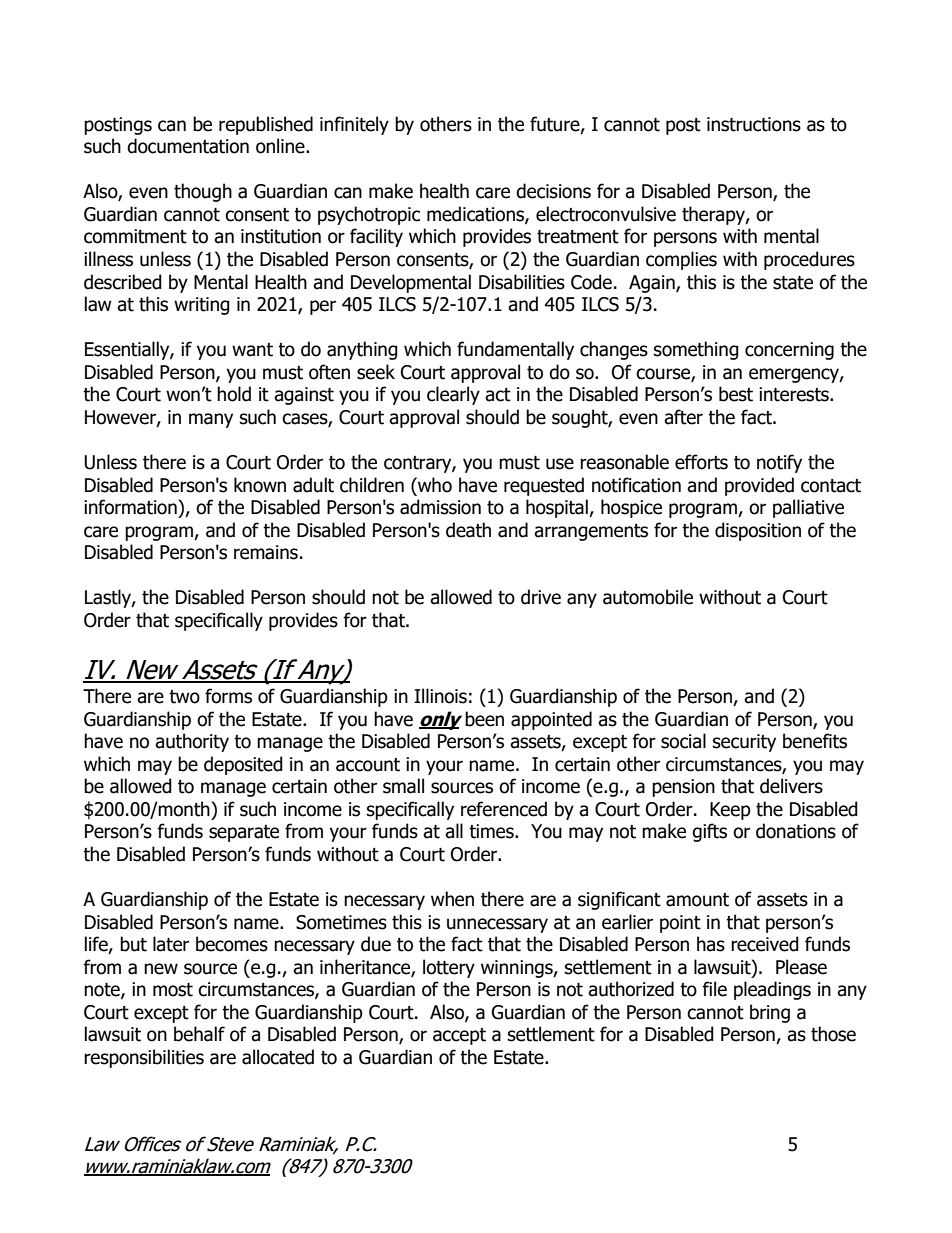  Describe the element at coordinates (553, 191) in the page. I see `decisions` at that location.
